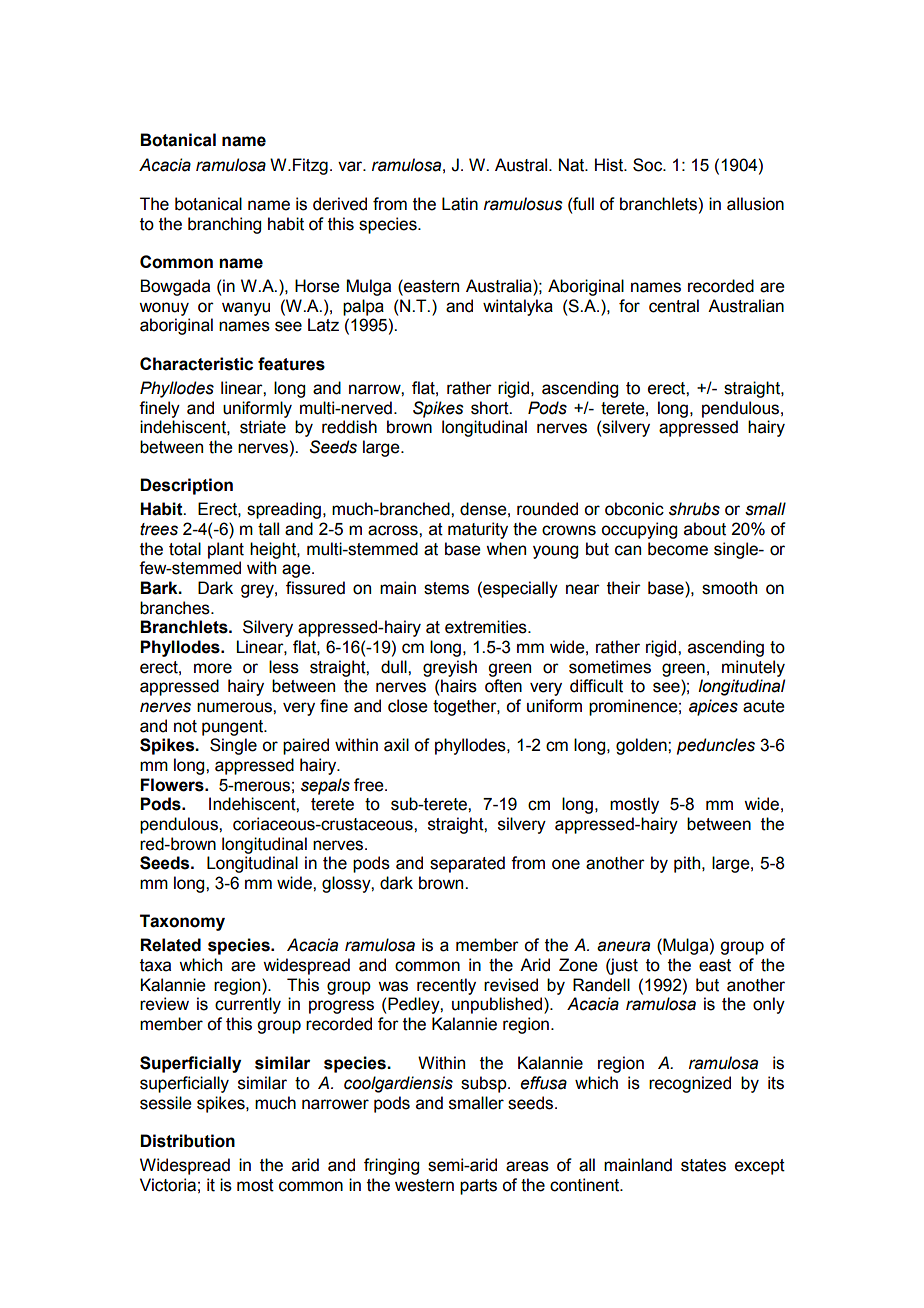 Image resolution: width=924 pixels, height=1308 pixels. Describe the element at coordinates (459, 686) in the page. I see `hairs` at that location.
